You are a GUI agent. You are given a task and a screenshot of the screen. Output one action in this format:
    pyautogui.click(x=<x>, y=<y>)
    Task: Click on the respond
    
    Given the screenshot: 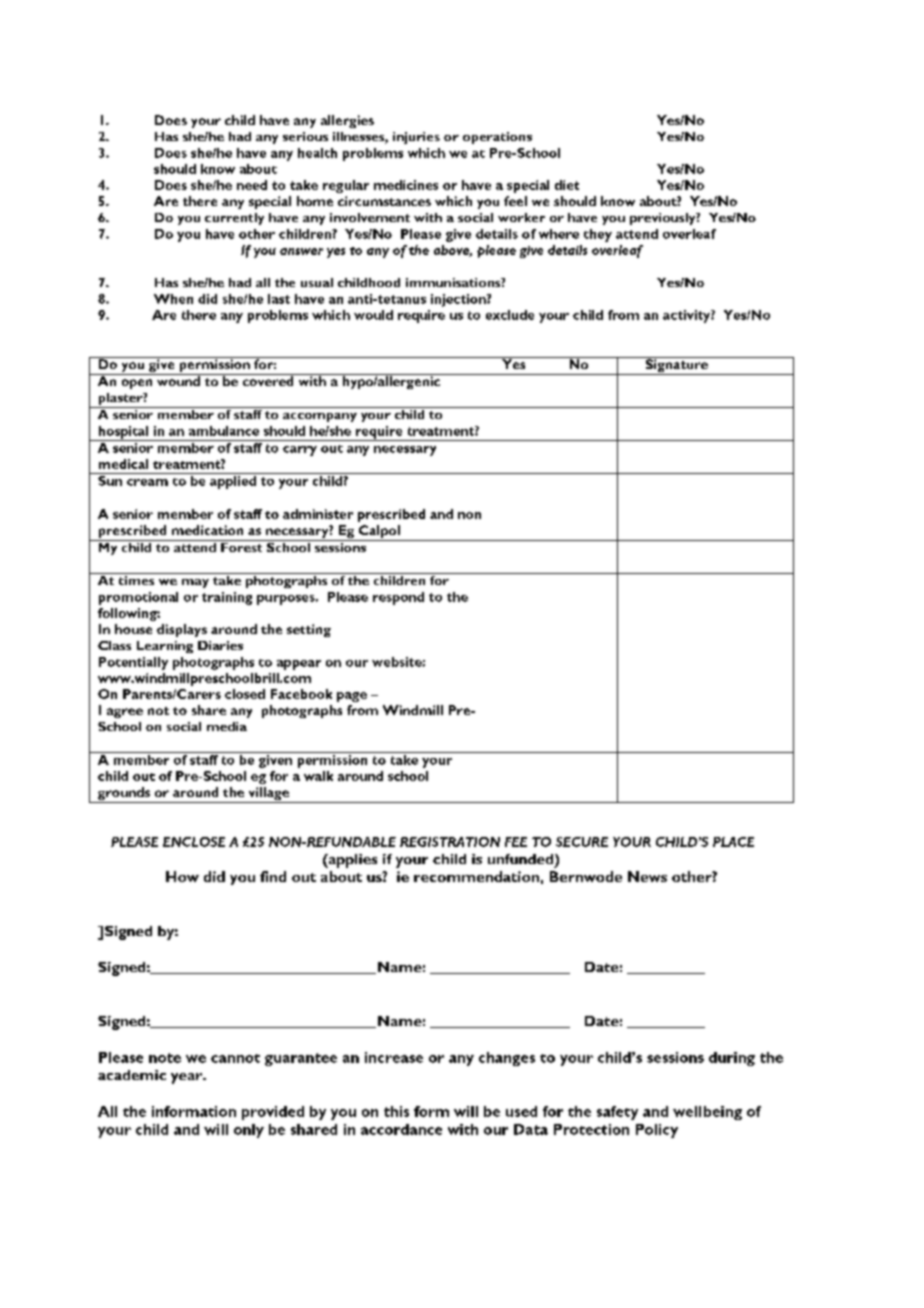 What is the action you would take?
    pyautogui.click(x=398, y=598)
